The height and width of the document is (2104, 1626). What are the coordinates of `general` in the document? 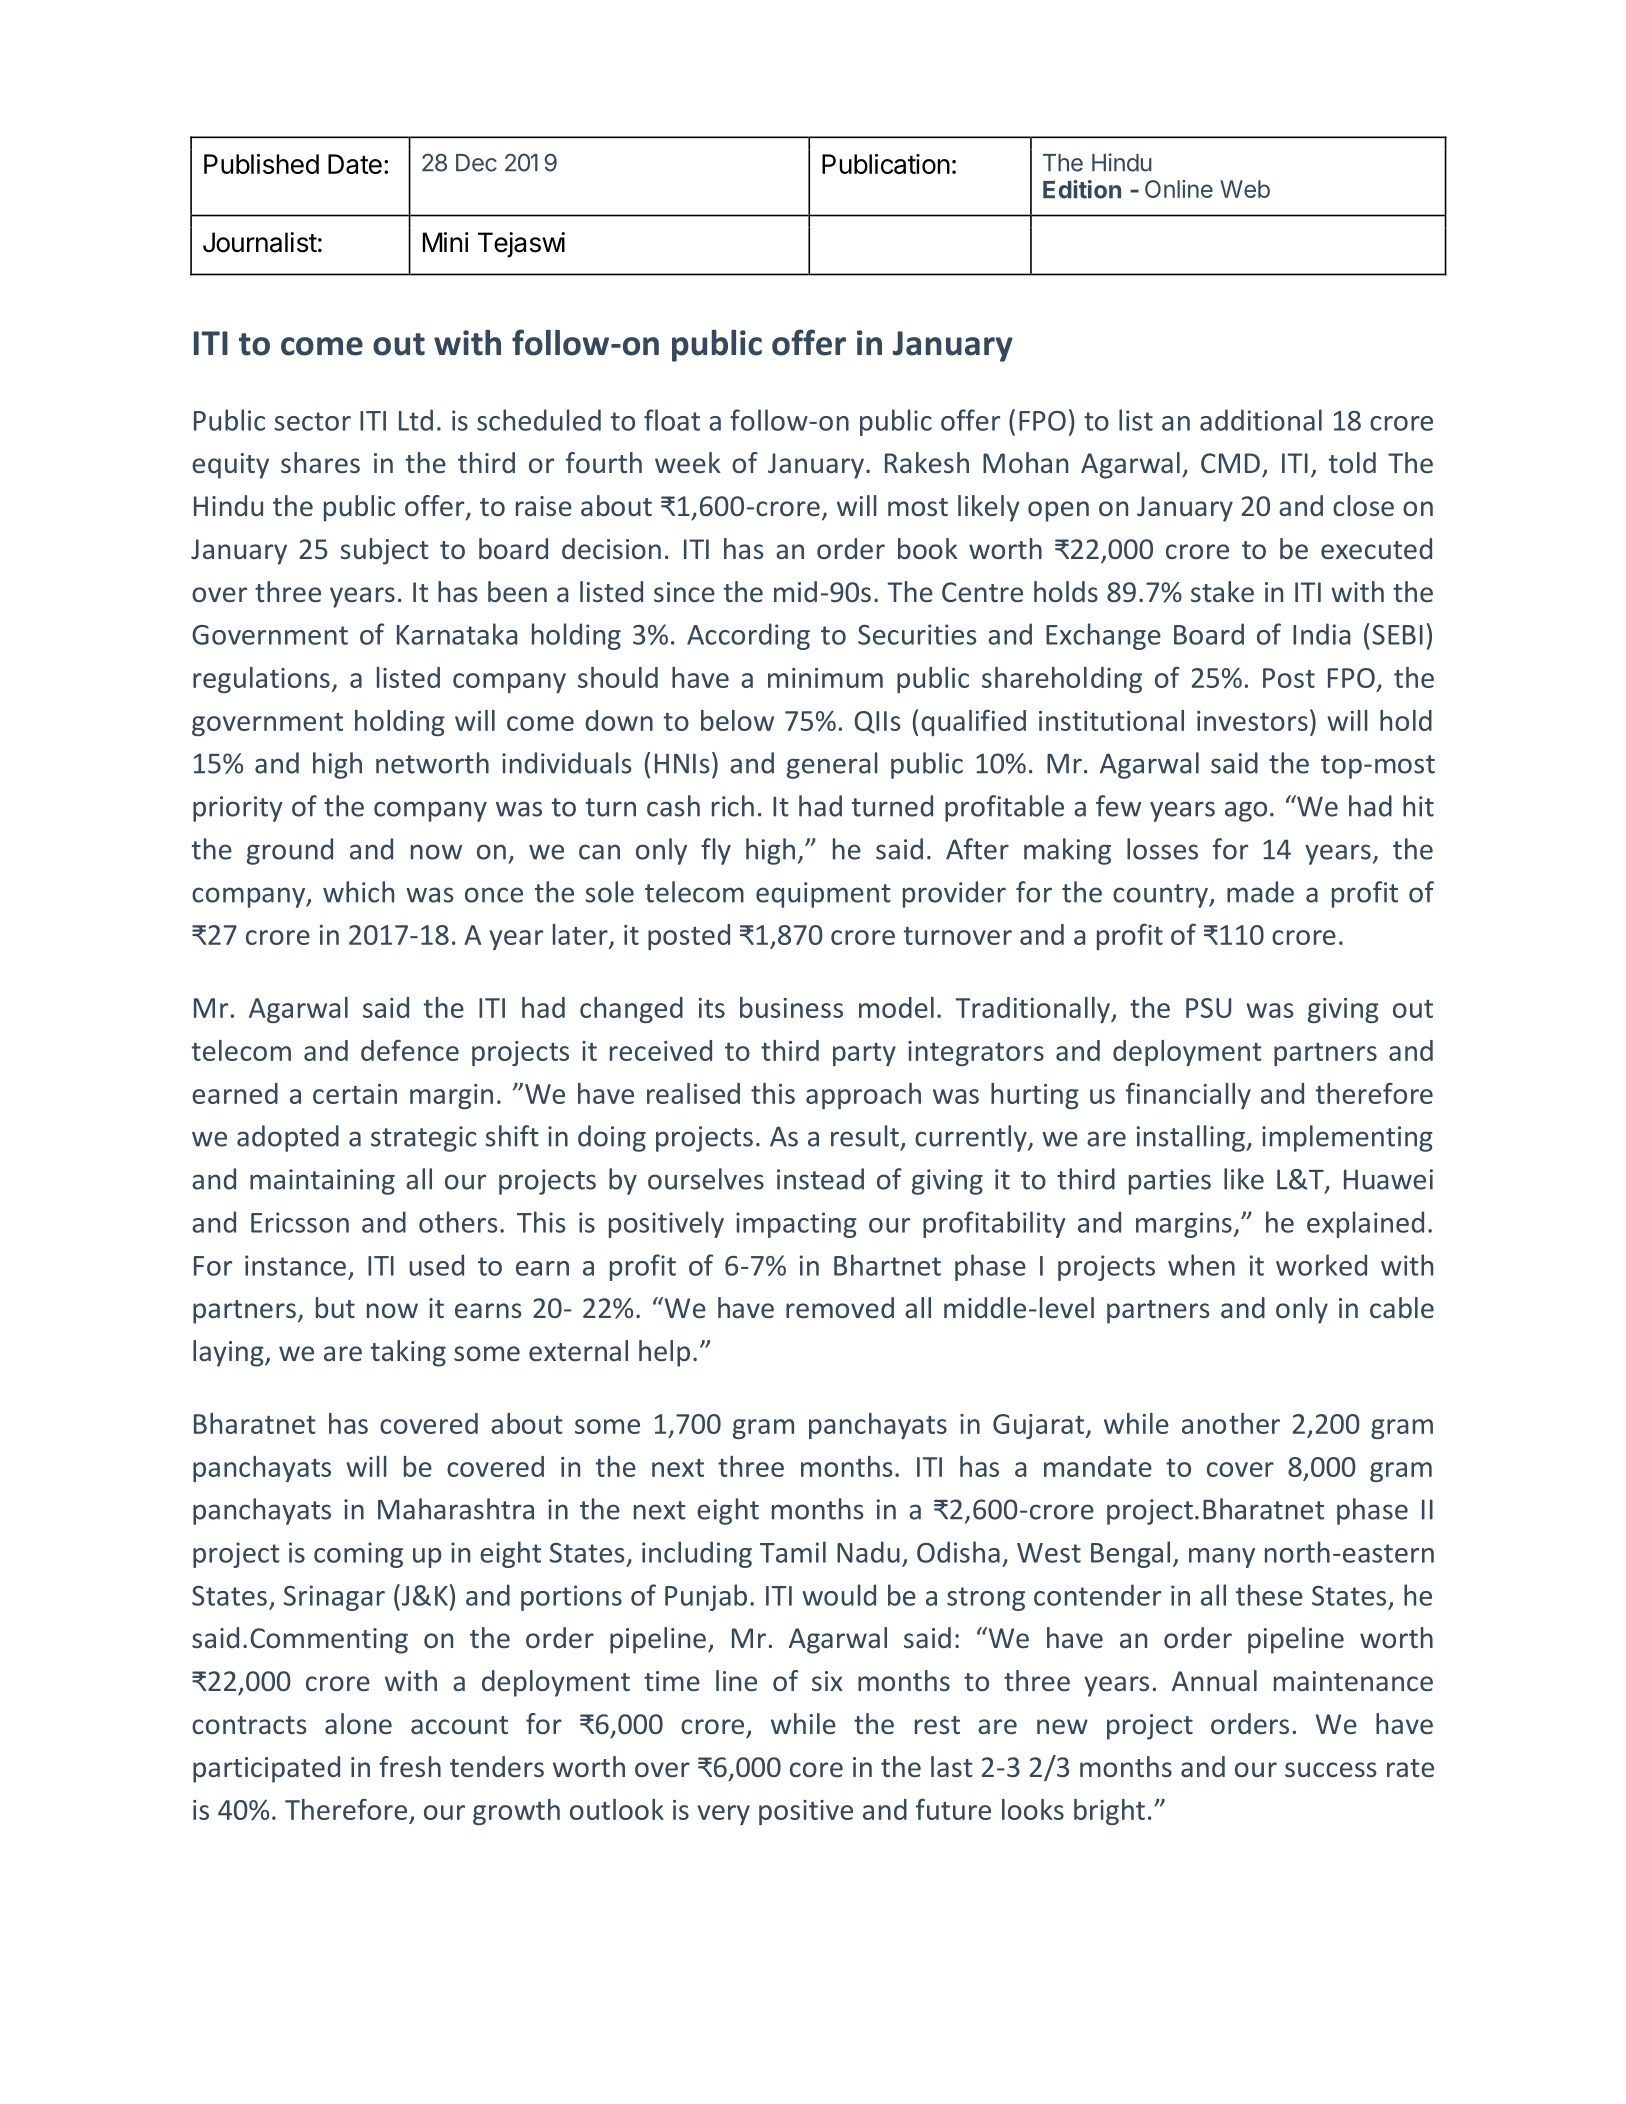 It's located at (832, 765).
